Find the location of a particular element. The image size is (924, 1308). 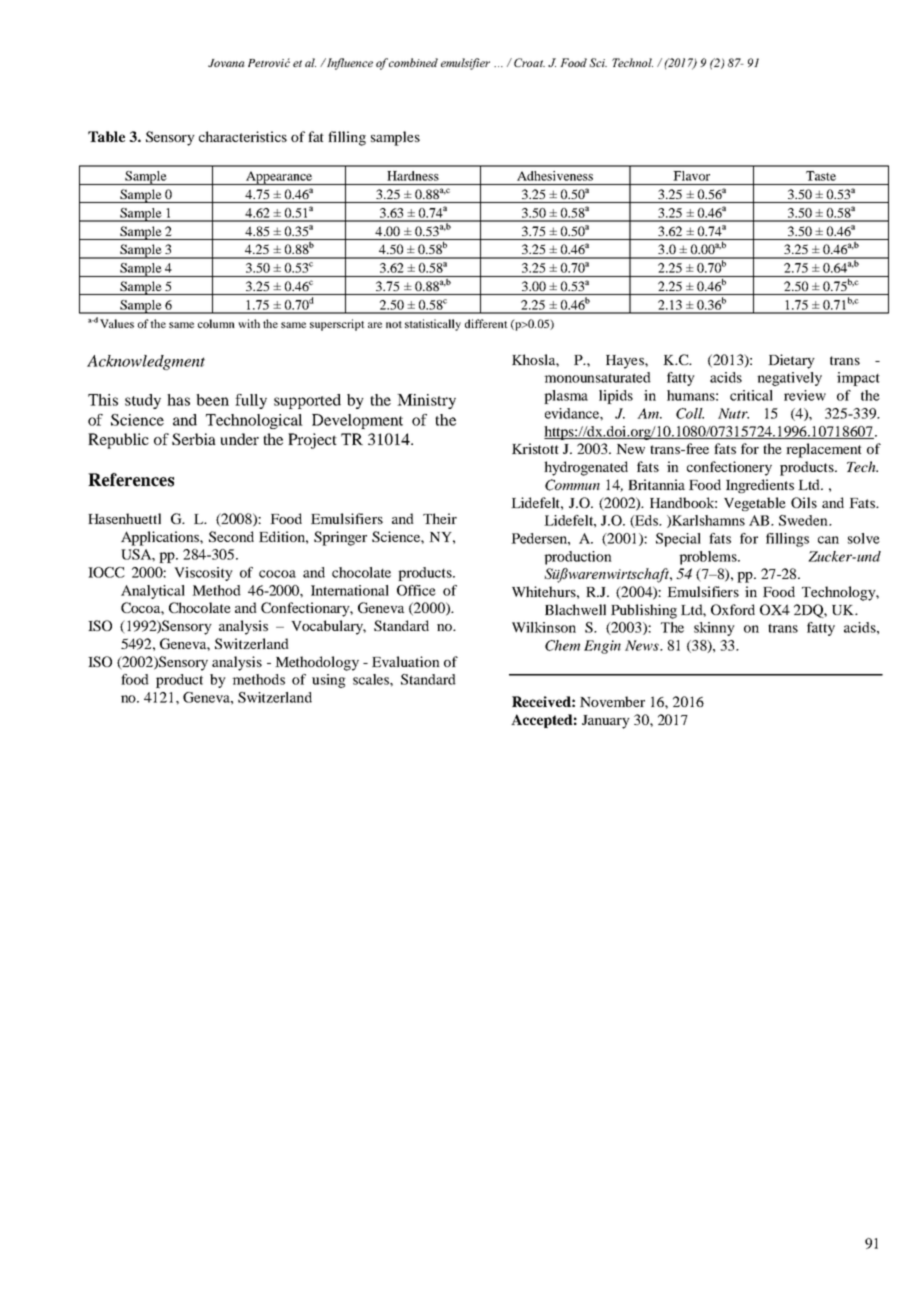

Evaluation is located at coordinates (406, 661).
